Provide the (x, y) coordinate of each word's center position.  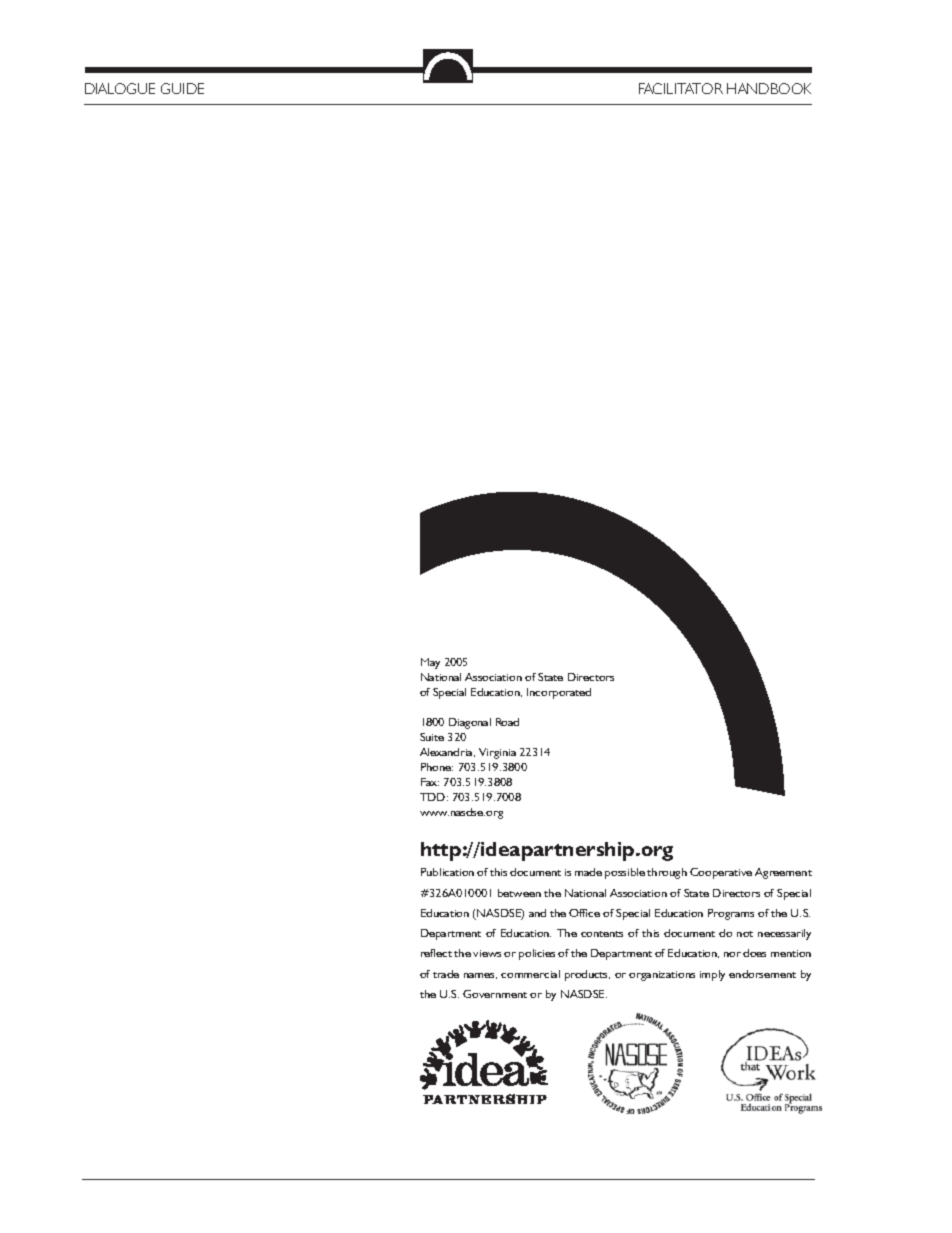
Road (507, 722)
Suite (432, 737)
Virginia (497, 753)
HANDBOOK (769, 88)
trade (446, 974)
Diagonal (470, 723)
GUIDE (182, 88)
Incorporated (559, 693)
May (430, 663)
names (480, 976)
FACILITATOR (681, 88)
